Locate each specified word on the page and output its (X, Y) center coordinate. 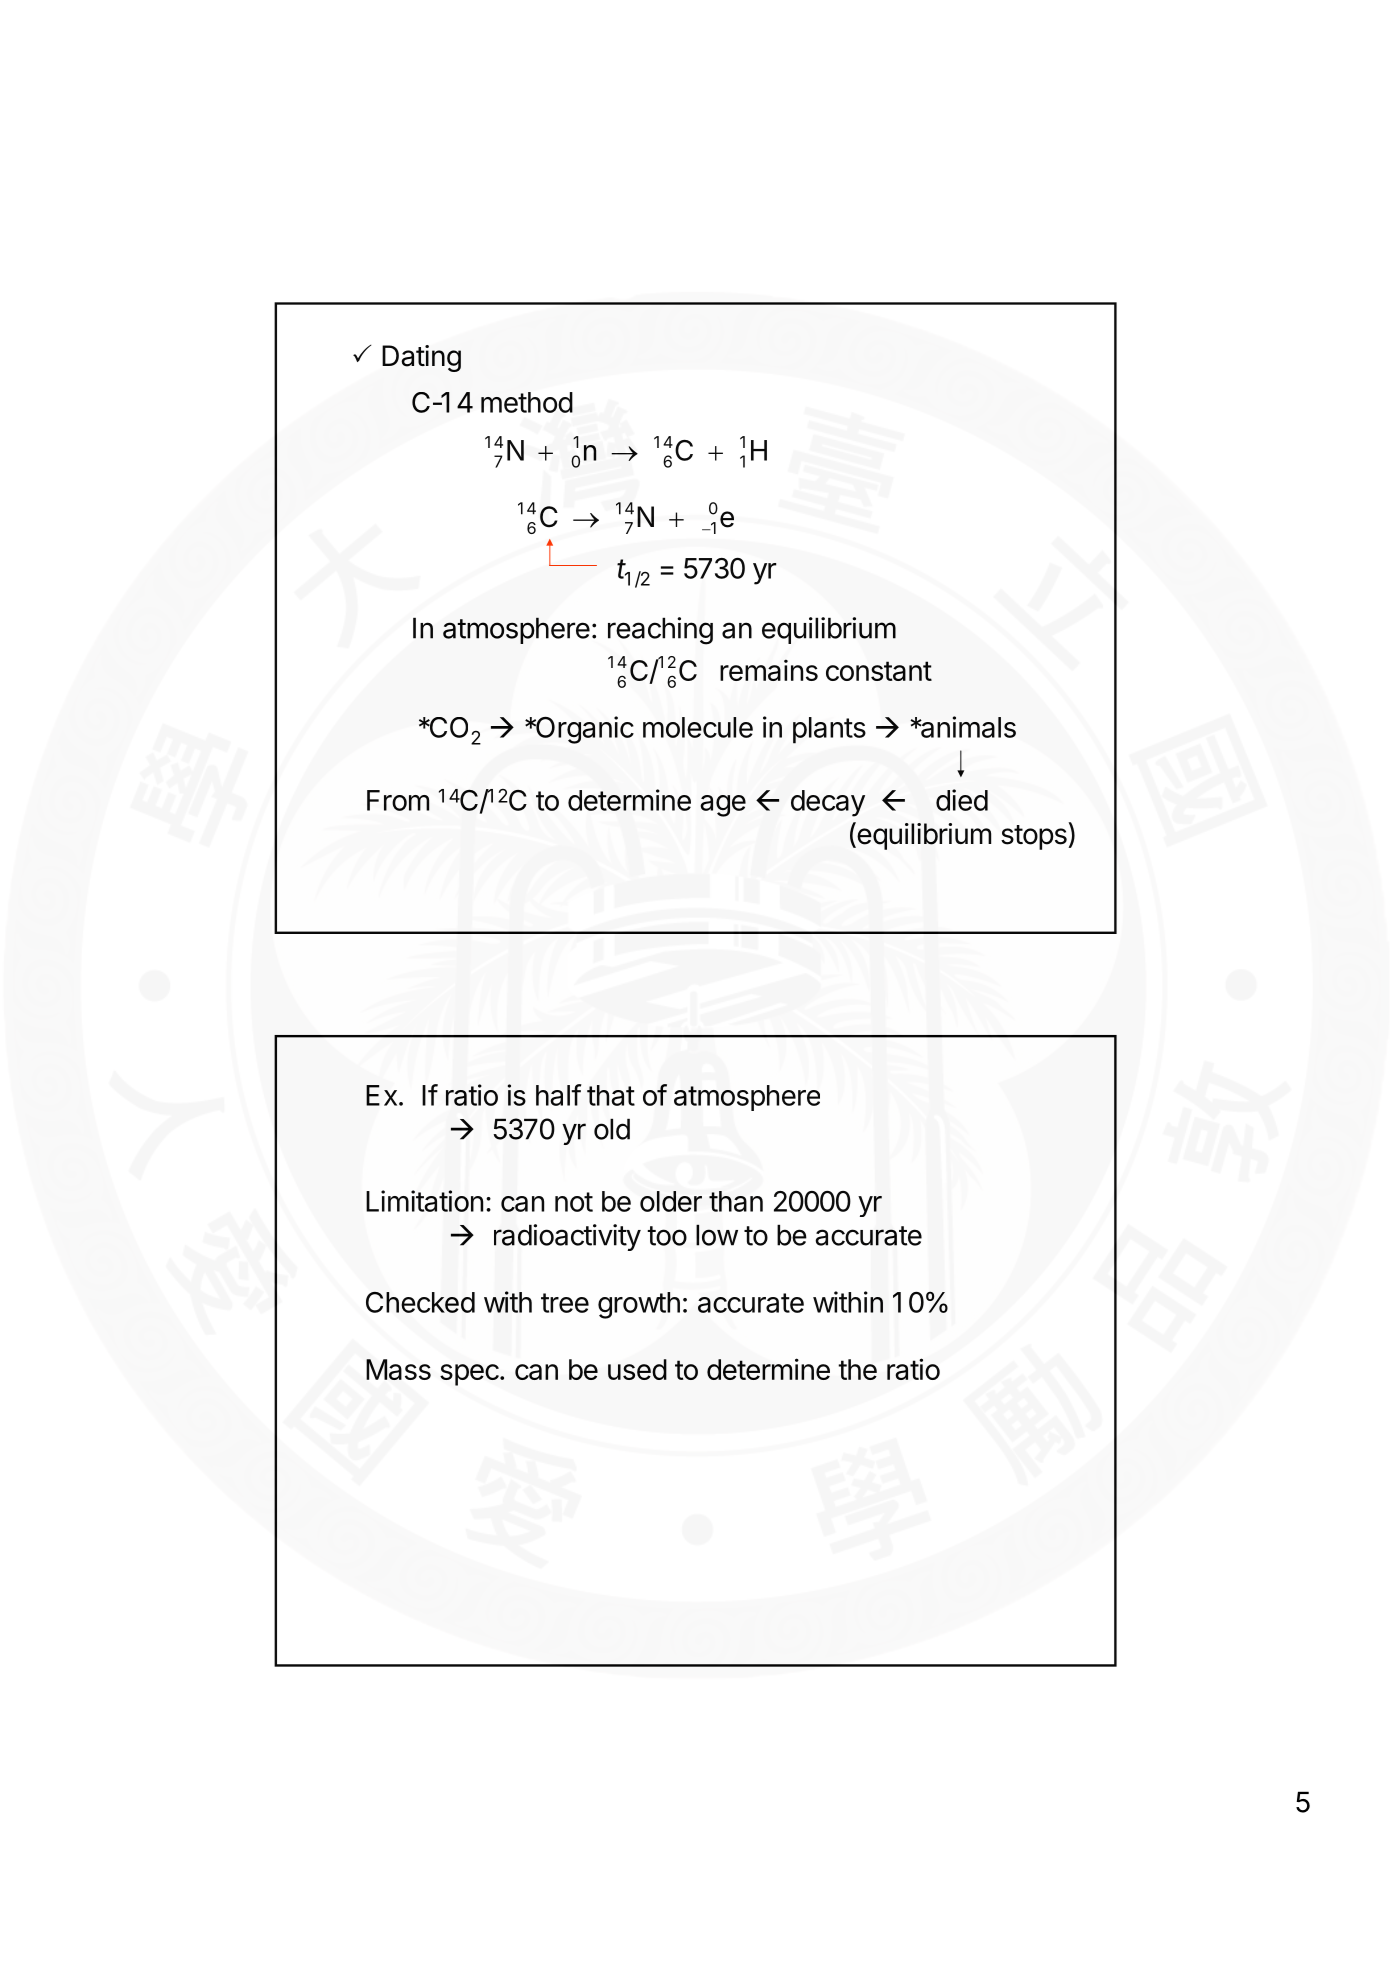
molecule (698, 727)
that (611, 1095)
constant (879, 671)
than (736, 1201)
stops (1035, 837)
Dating (421, 358)
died (962, 800)
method (527, 402)
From (398, 800)
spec (469, 1375)
